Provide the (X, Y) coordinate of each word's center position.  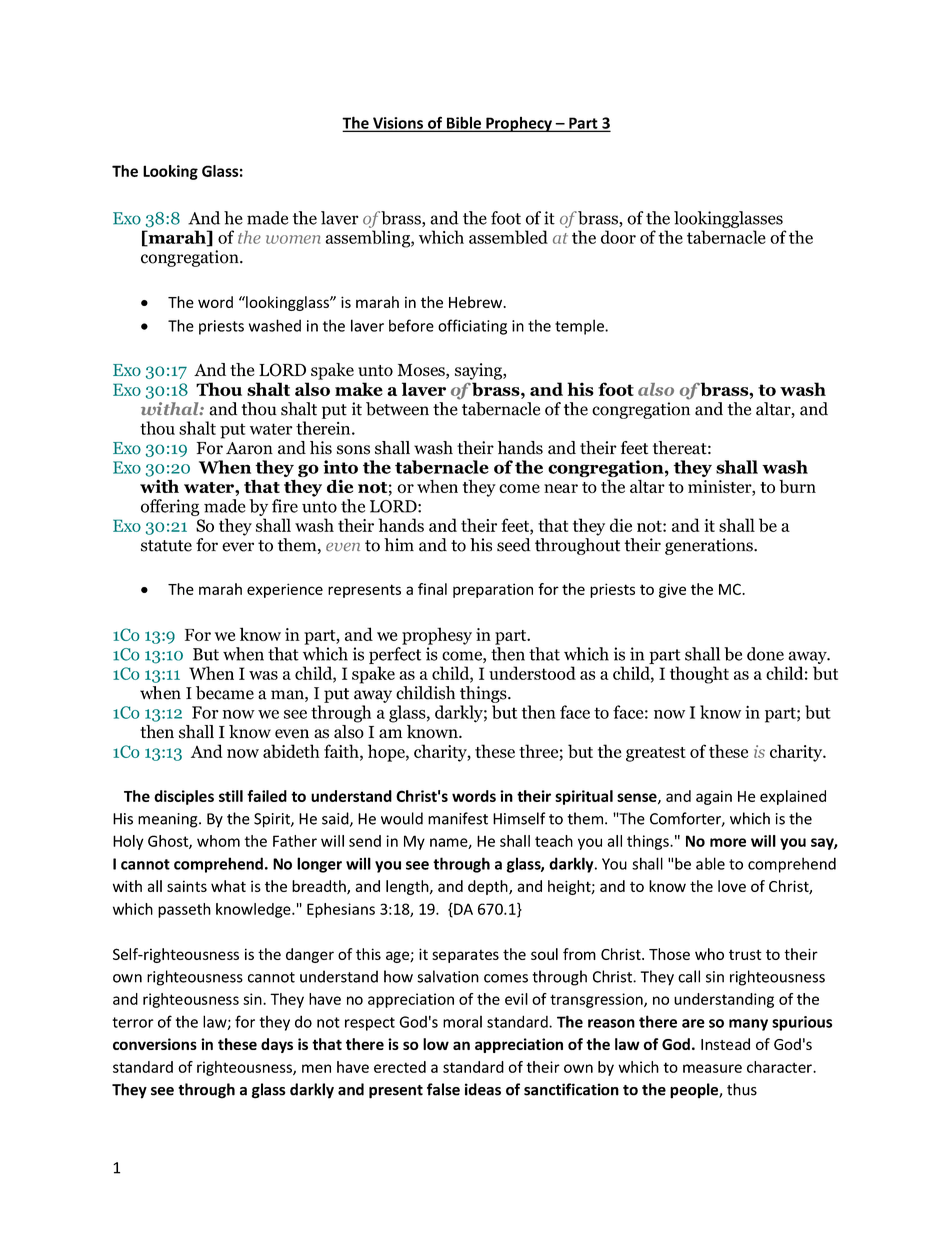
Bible (463, 124)
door (618, 237)
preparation (493, 590)
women (293, 239)
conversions (155, 1044)
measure (712, 1068)
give (672, 590)
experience (285, 590)
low (436, 1044)
